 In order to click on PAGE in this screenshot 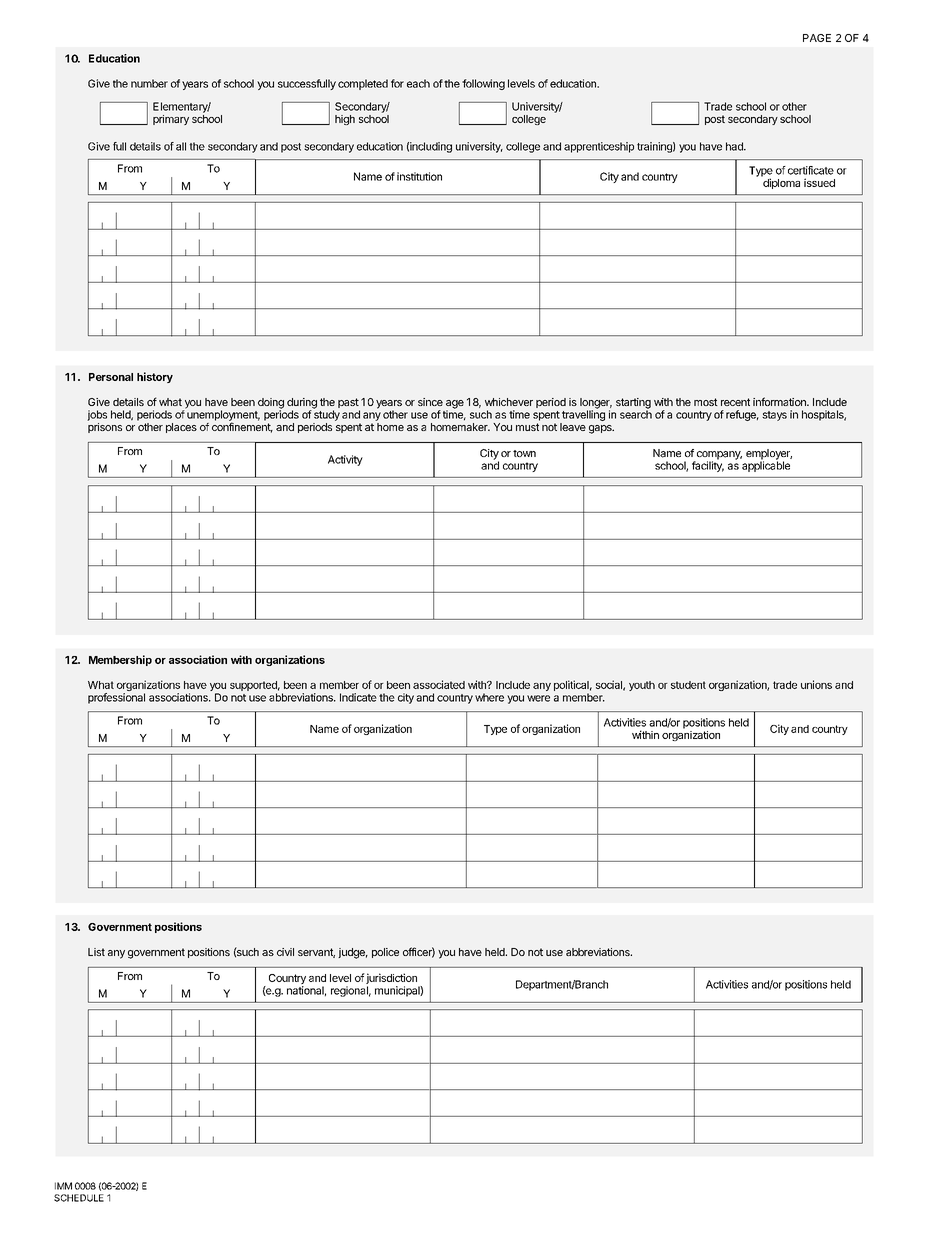, I will do `click(817, 38)`.
